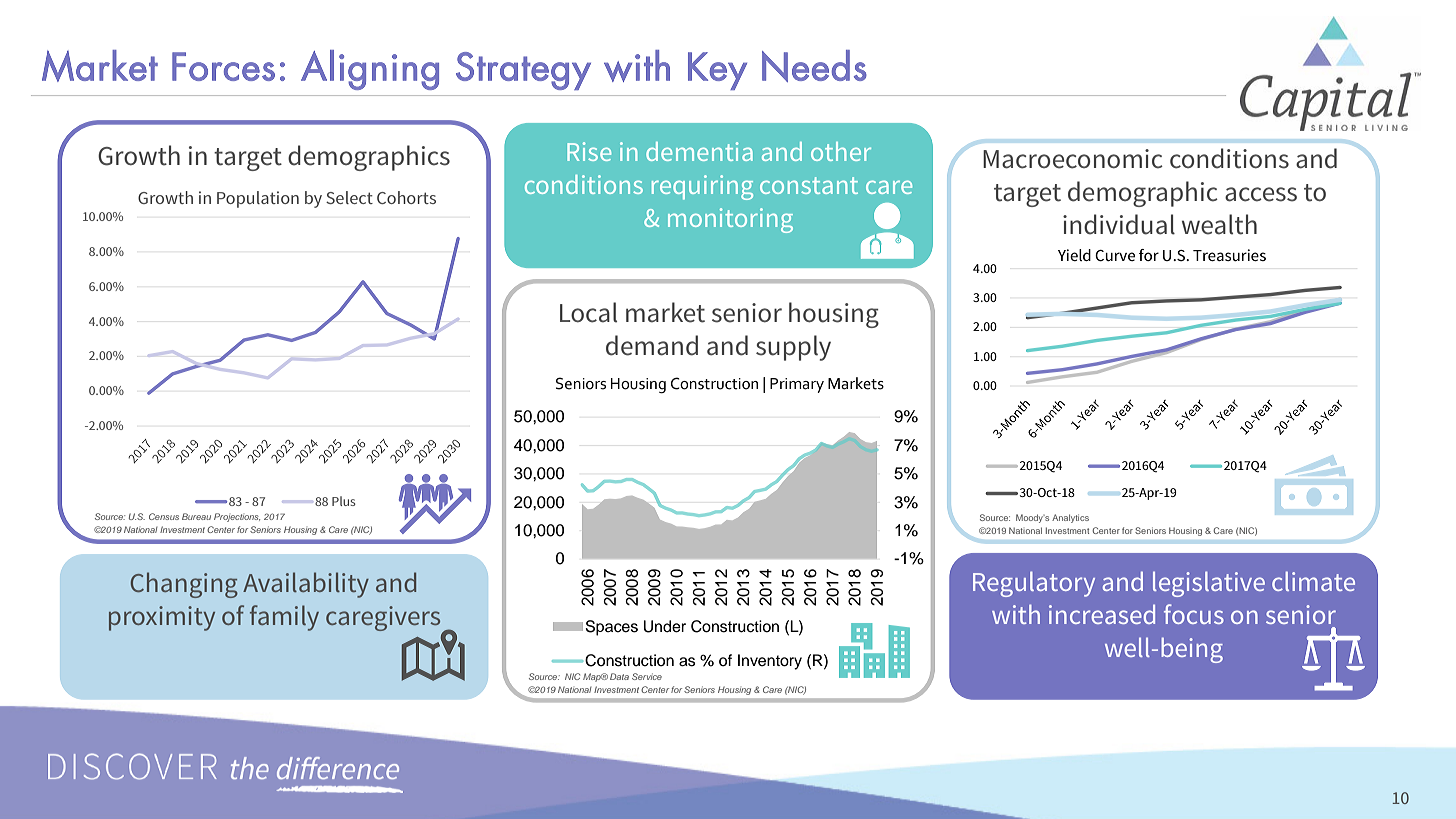 This screenshot has height=819, width=1456. I want to click on legislative, so click(1209, 584).
